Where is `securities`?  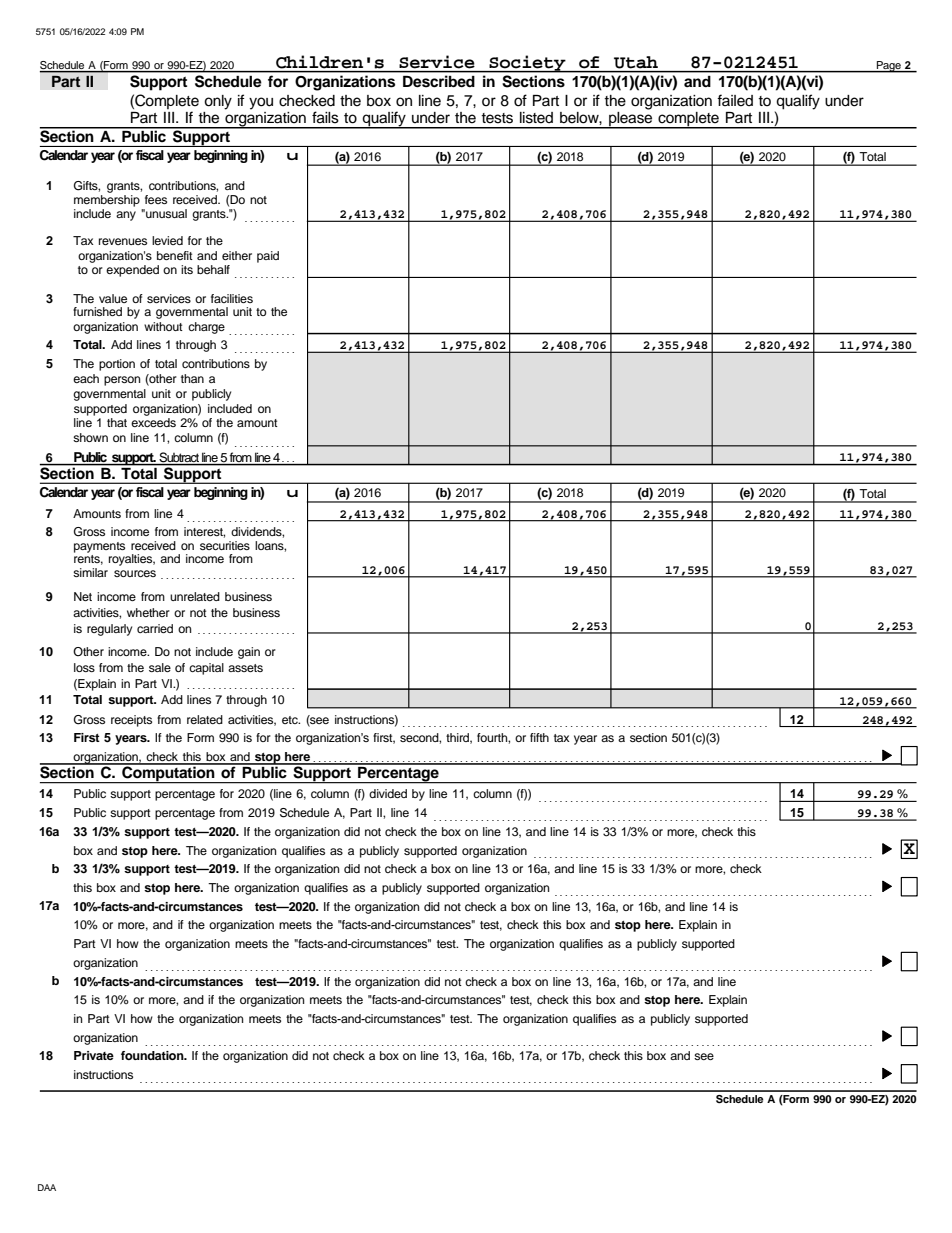 securities is located at coordinates (225, 545).
